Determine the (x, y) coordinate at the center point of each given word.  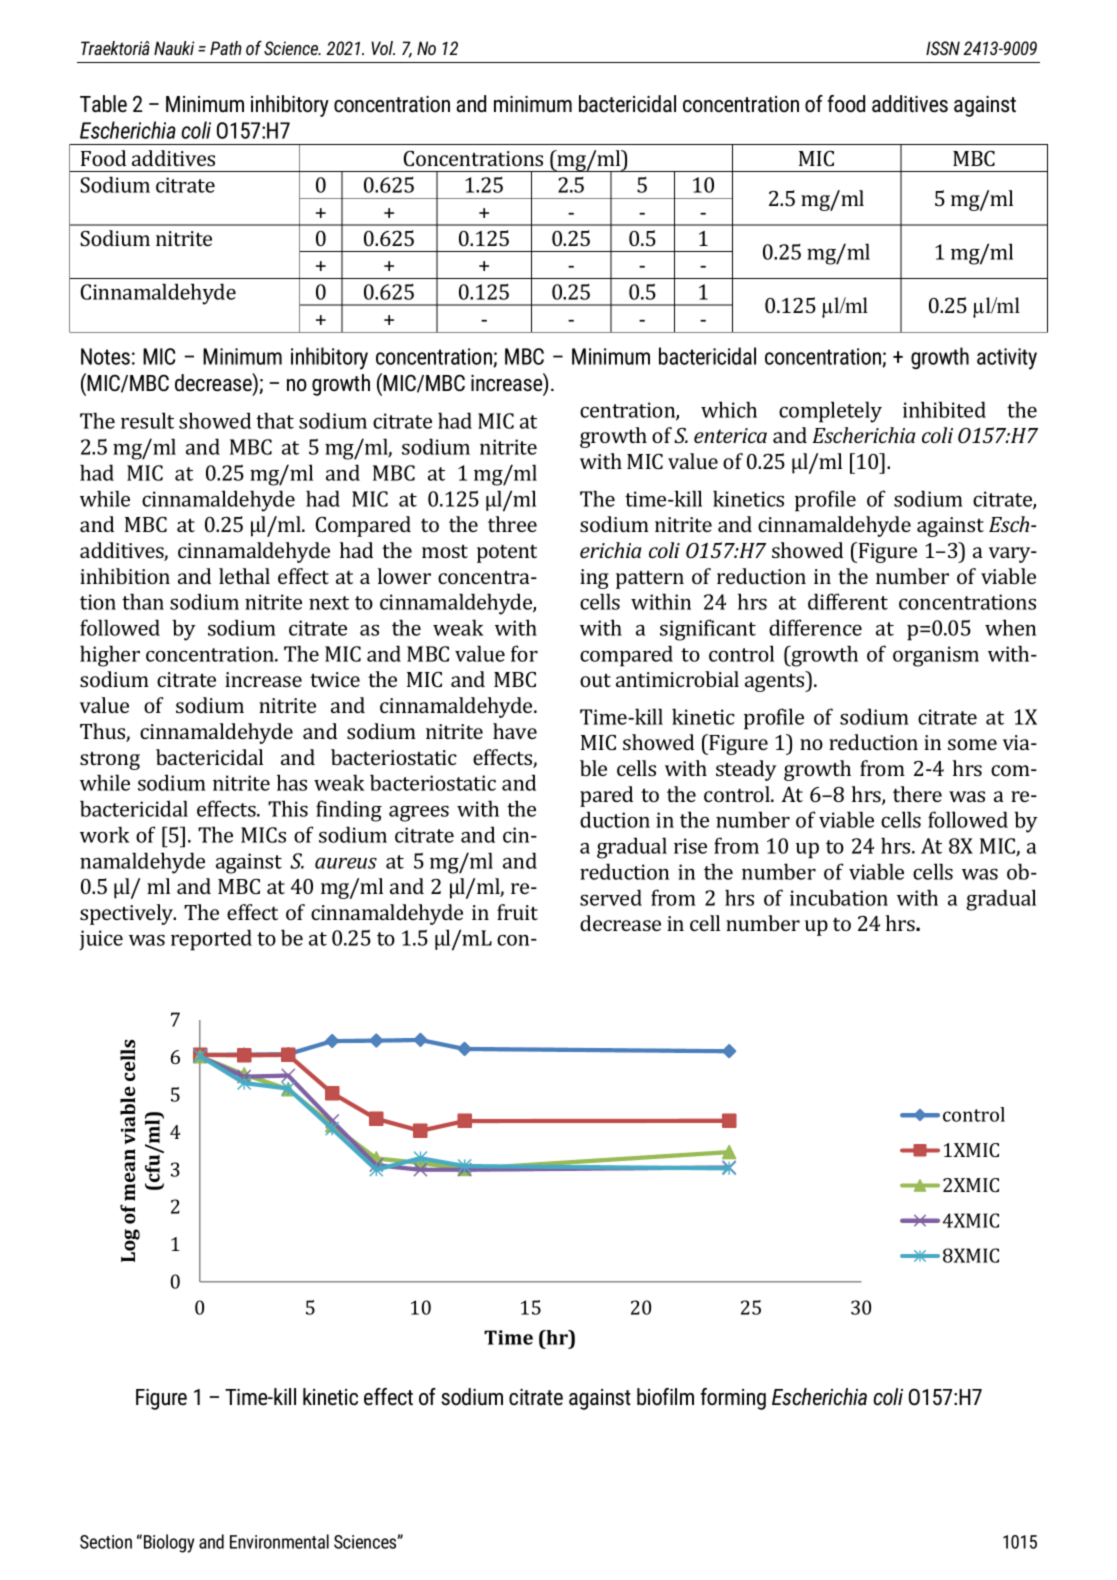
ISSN (943, 48)
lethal (244, 576)
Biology (169, 1543)
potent (507, 553)
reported (211, 940)
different (848, 601)
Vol (383, 48)
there (917, 794)
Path (226, 48)
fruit (517, 912)
